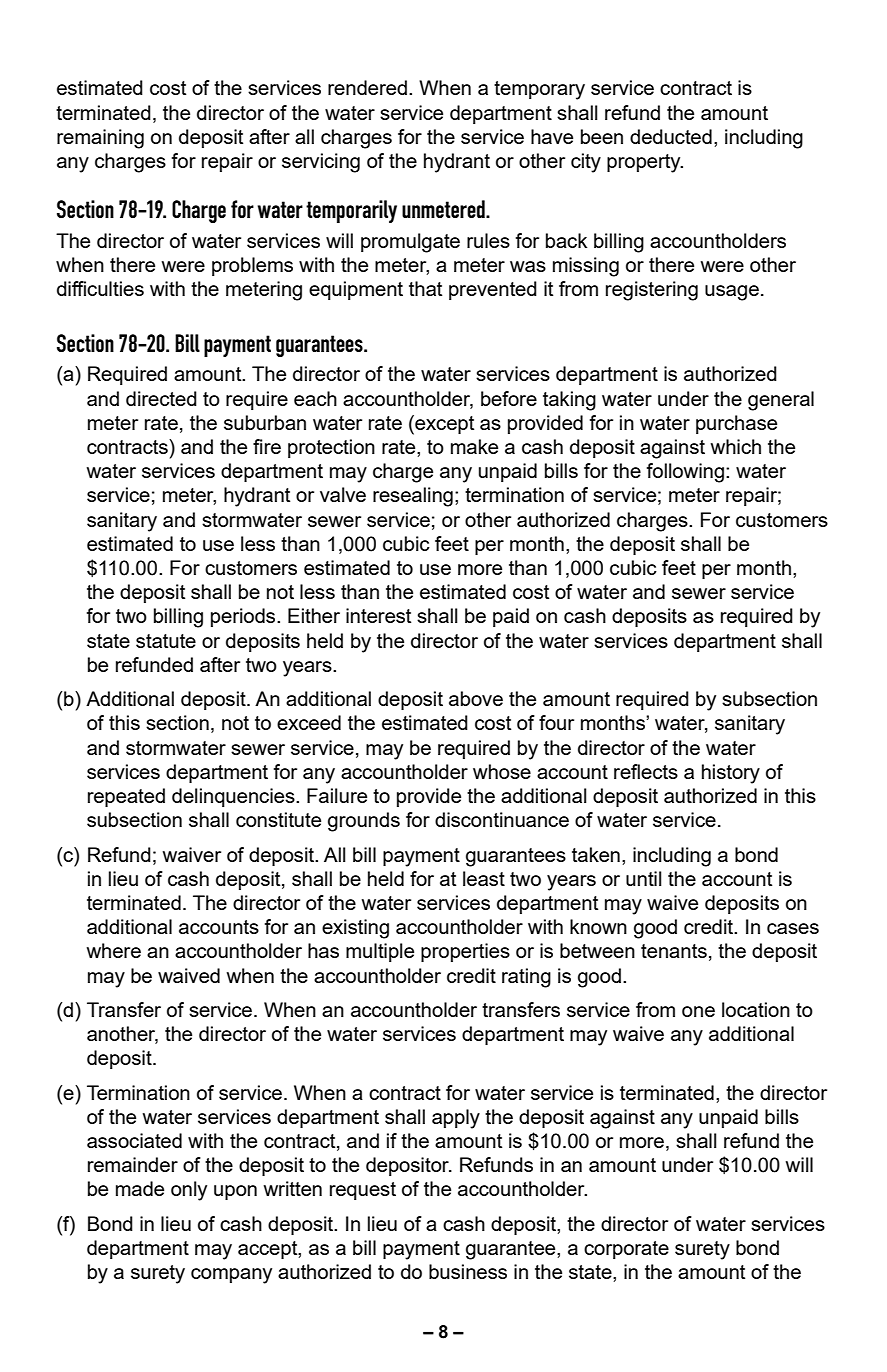  I want to click on one, so click(698, 1011).
